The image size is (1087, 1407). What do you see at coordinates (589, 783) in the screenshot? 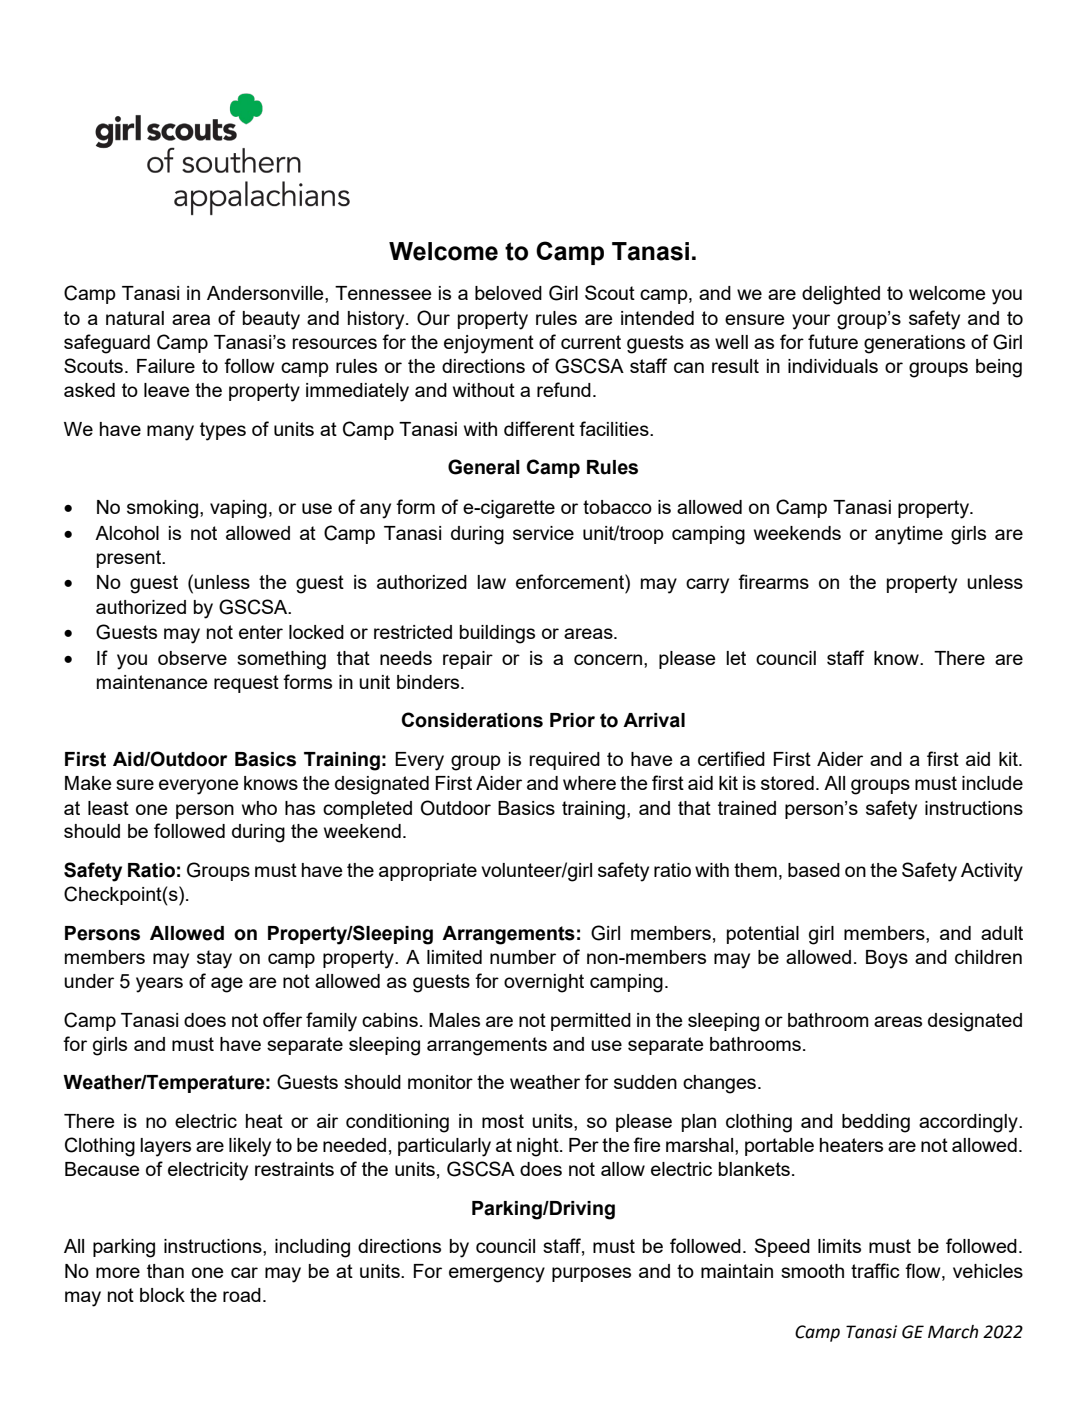
I see `where` at bounding box center [589, 783].
